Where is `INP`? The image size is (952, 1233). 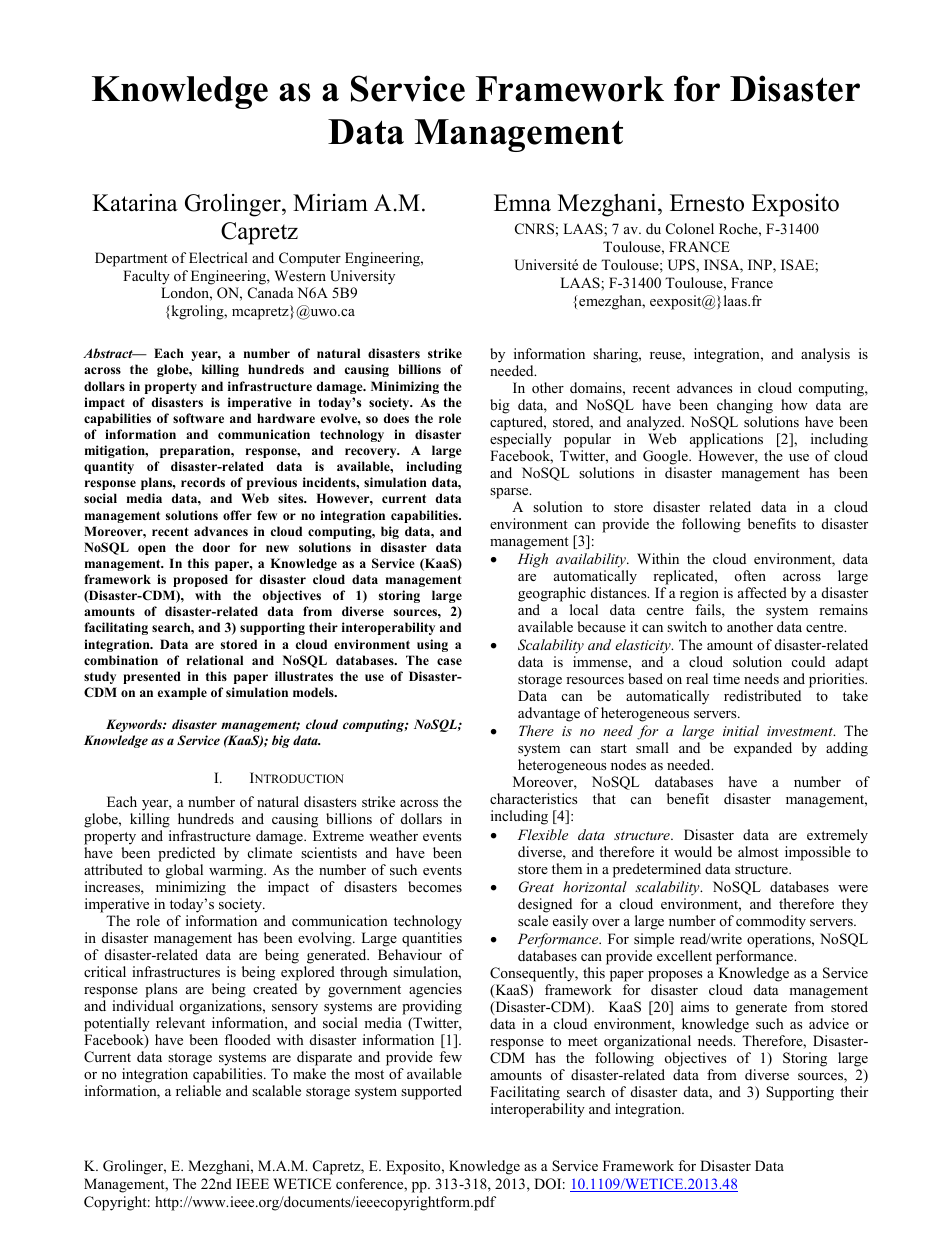 INP is located at coordinates (761, 266).
